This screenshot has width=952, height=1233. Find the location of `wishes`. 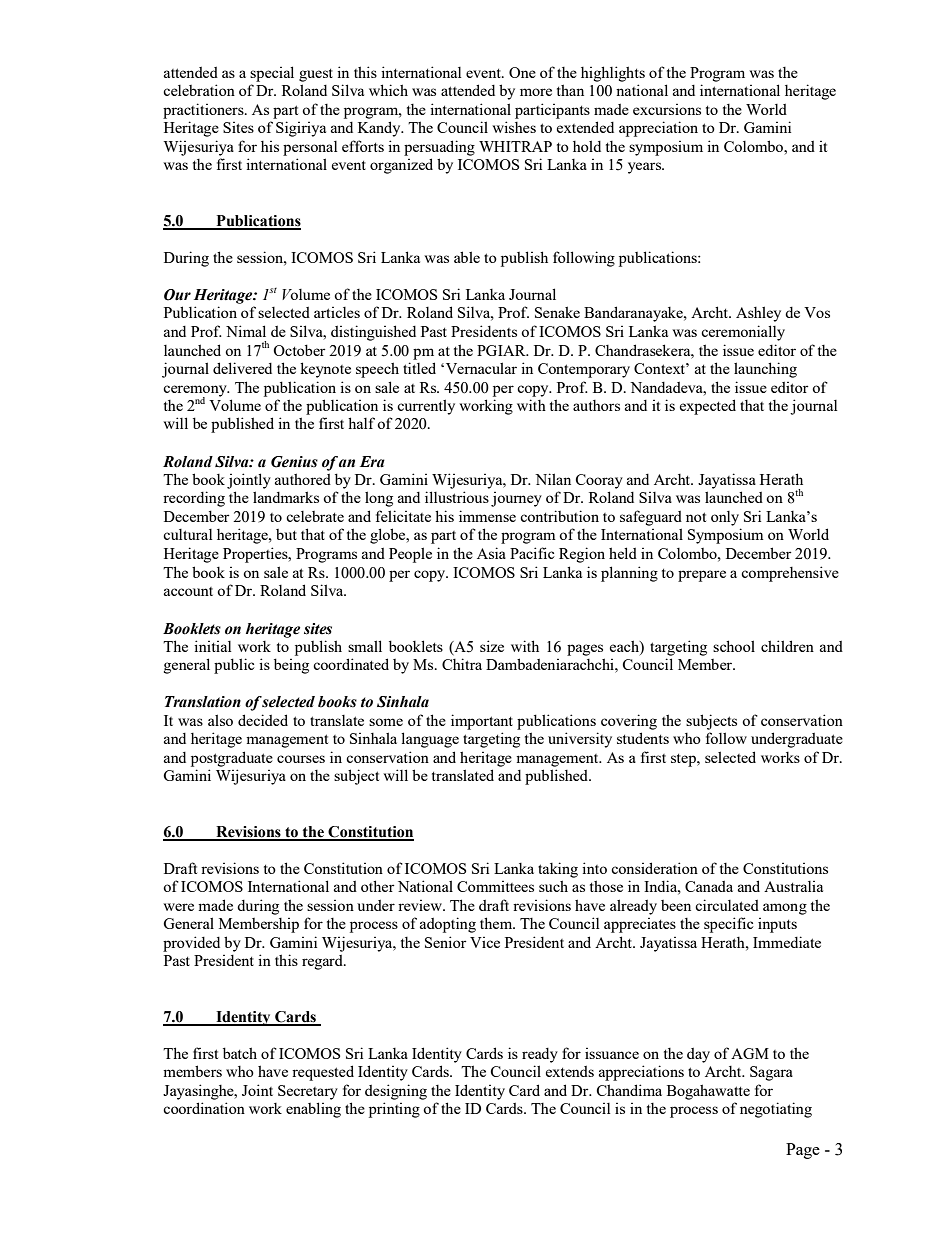

wishes is located at coordinates (514, 127).
